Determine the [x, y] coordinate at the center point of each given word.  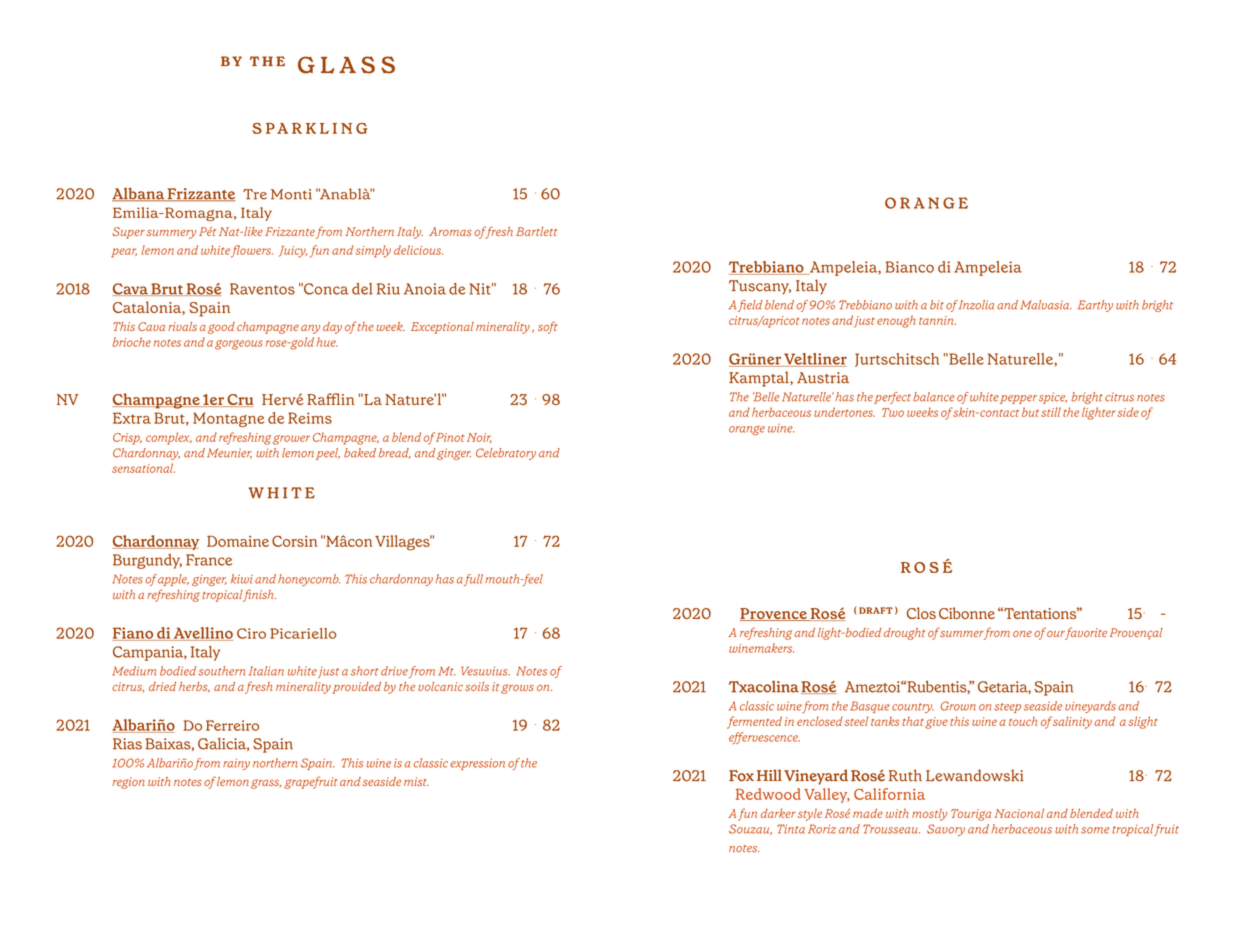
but [1030, 412]
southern [222, 671]
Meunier [229, 453]
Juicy [293, 252]
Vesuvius [485, 671]
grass [266, 784]
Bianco [910, 267]
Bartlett [536, 231]
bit [937, 305]
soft [548, 327]
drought [904, 634]
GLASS [346, 65]
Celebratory [506, 454]
